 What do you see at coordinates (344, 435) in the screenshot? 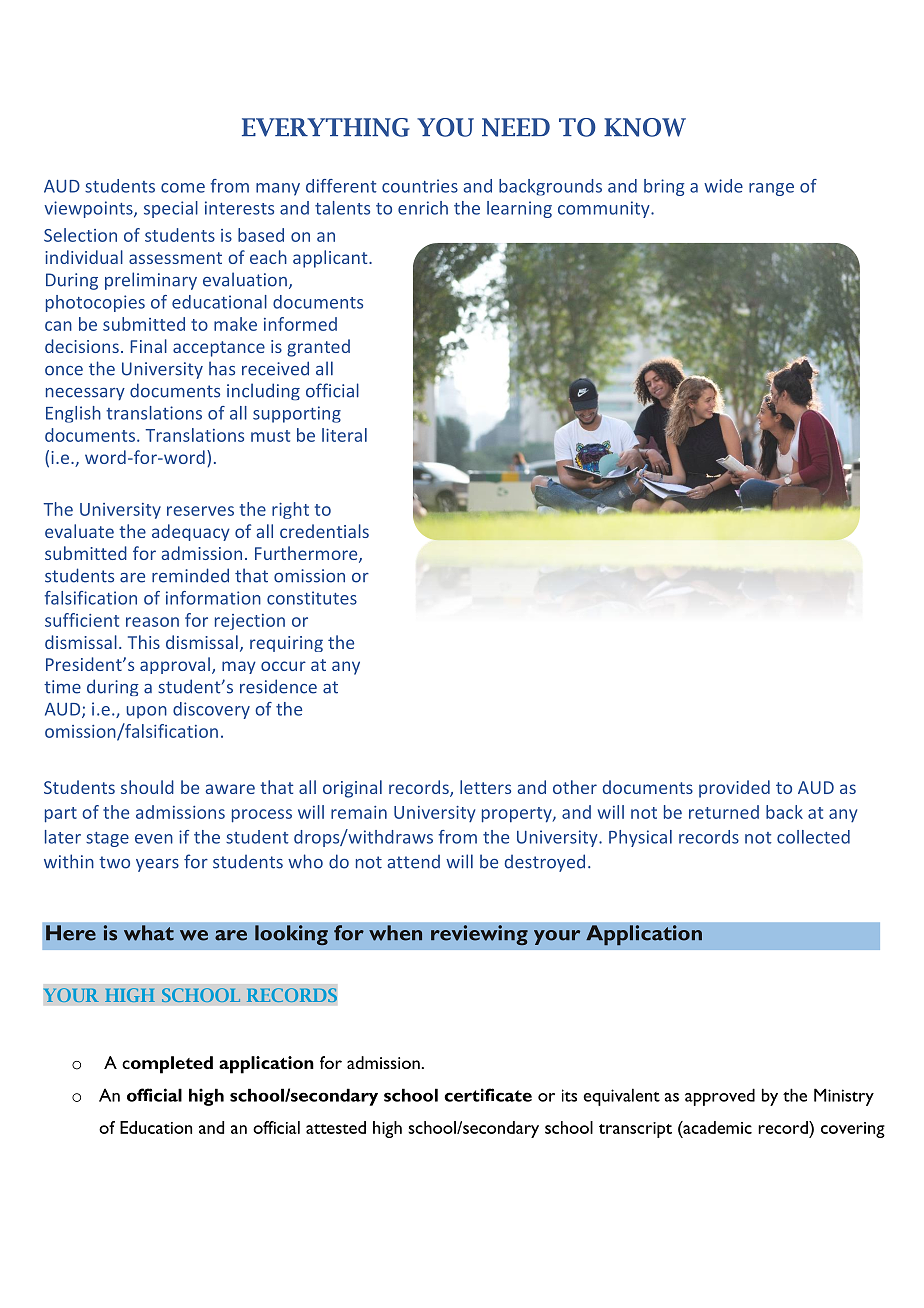
I see `literal` at bounding box center [344, 435].
